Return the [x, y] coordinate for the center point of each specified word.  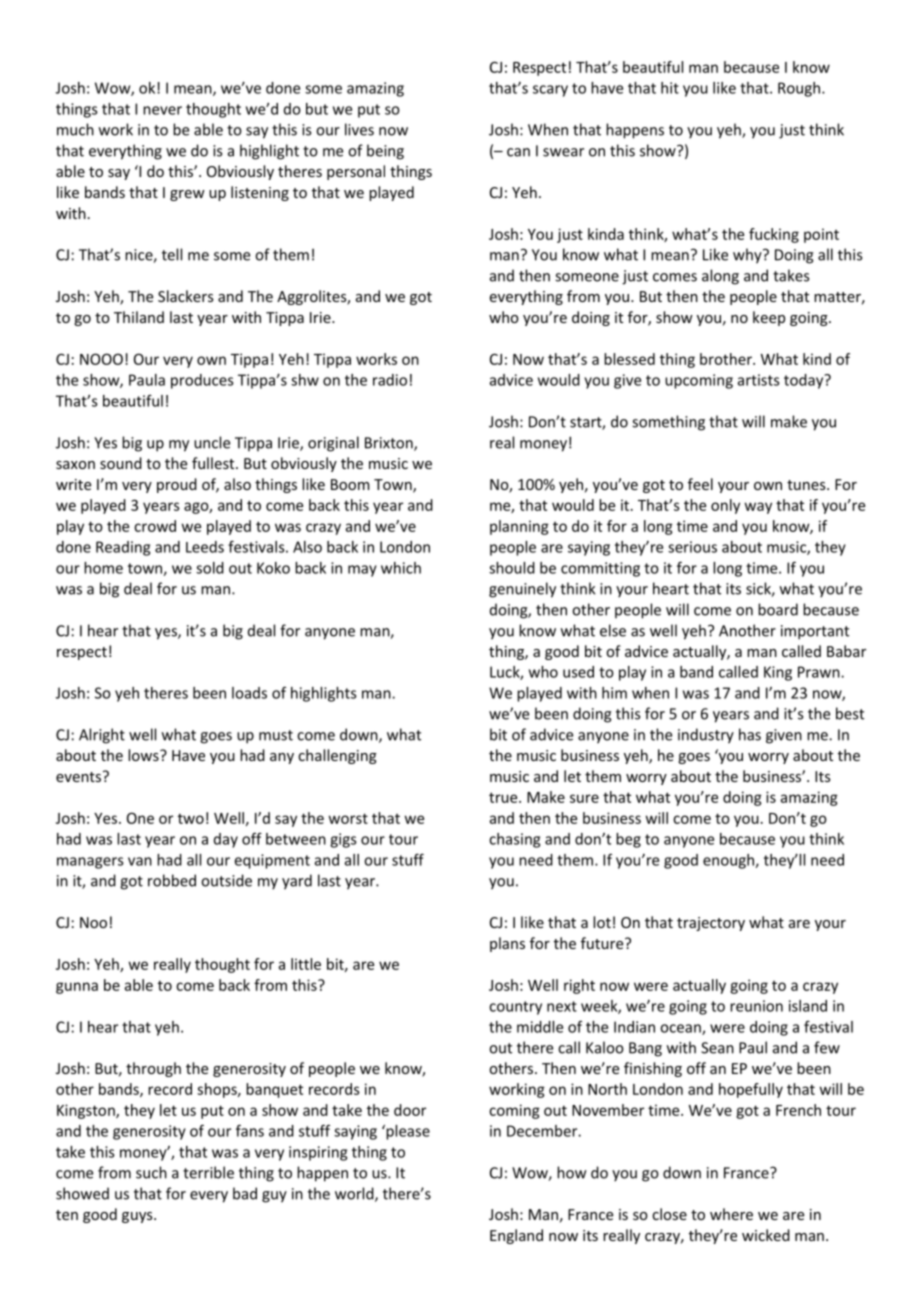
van [140, 861]
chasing [514, 840]
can [518, 152]
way [758, 508]
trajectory [711, 924]
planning [519, 527]
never [162, 110]
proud [177, 485]
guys [138, 1217]
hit [670, 88]
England [516, 1236]
